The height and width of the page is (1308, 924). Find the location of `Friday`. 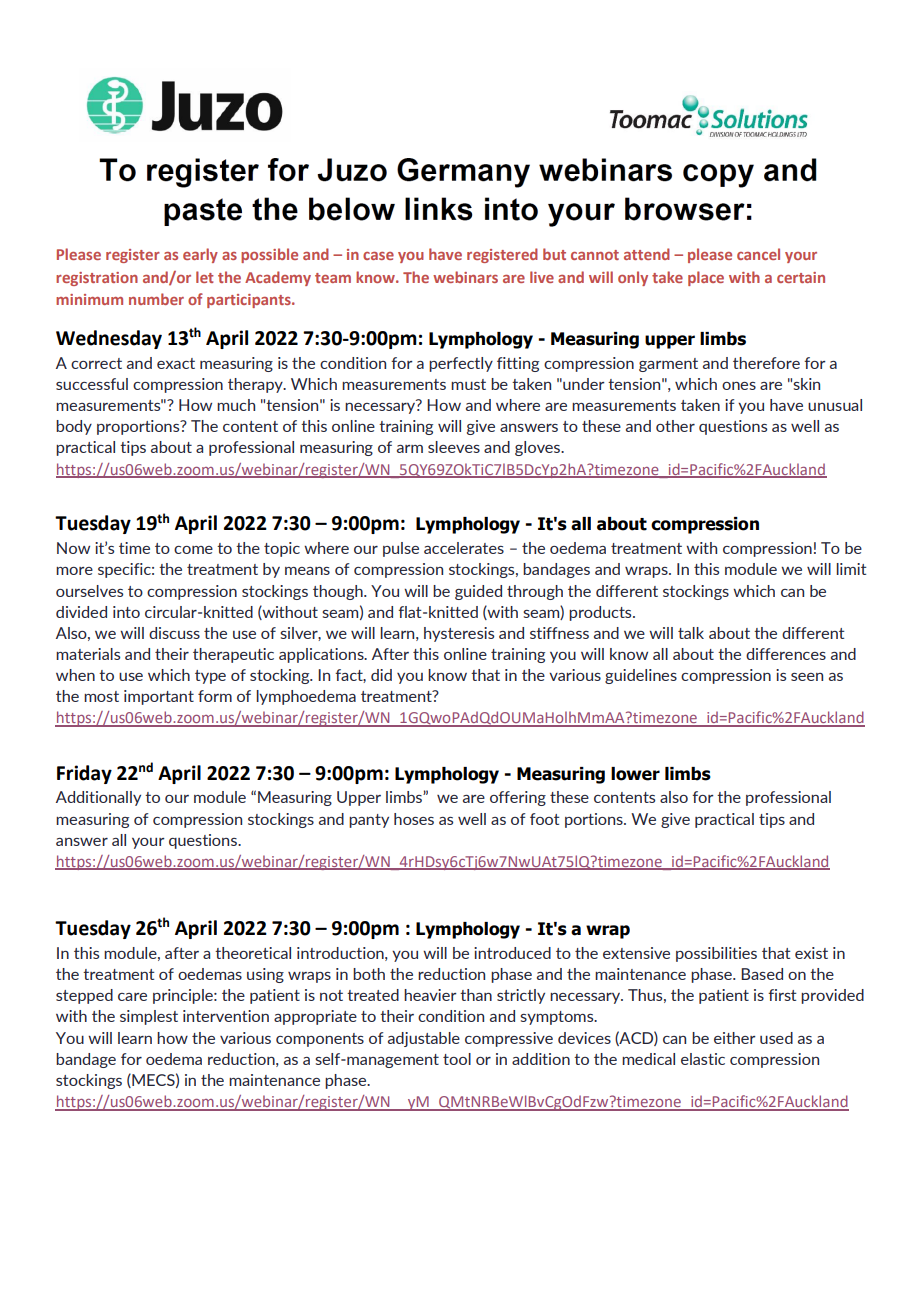

Friday is located at coordinates (84, 774).
